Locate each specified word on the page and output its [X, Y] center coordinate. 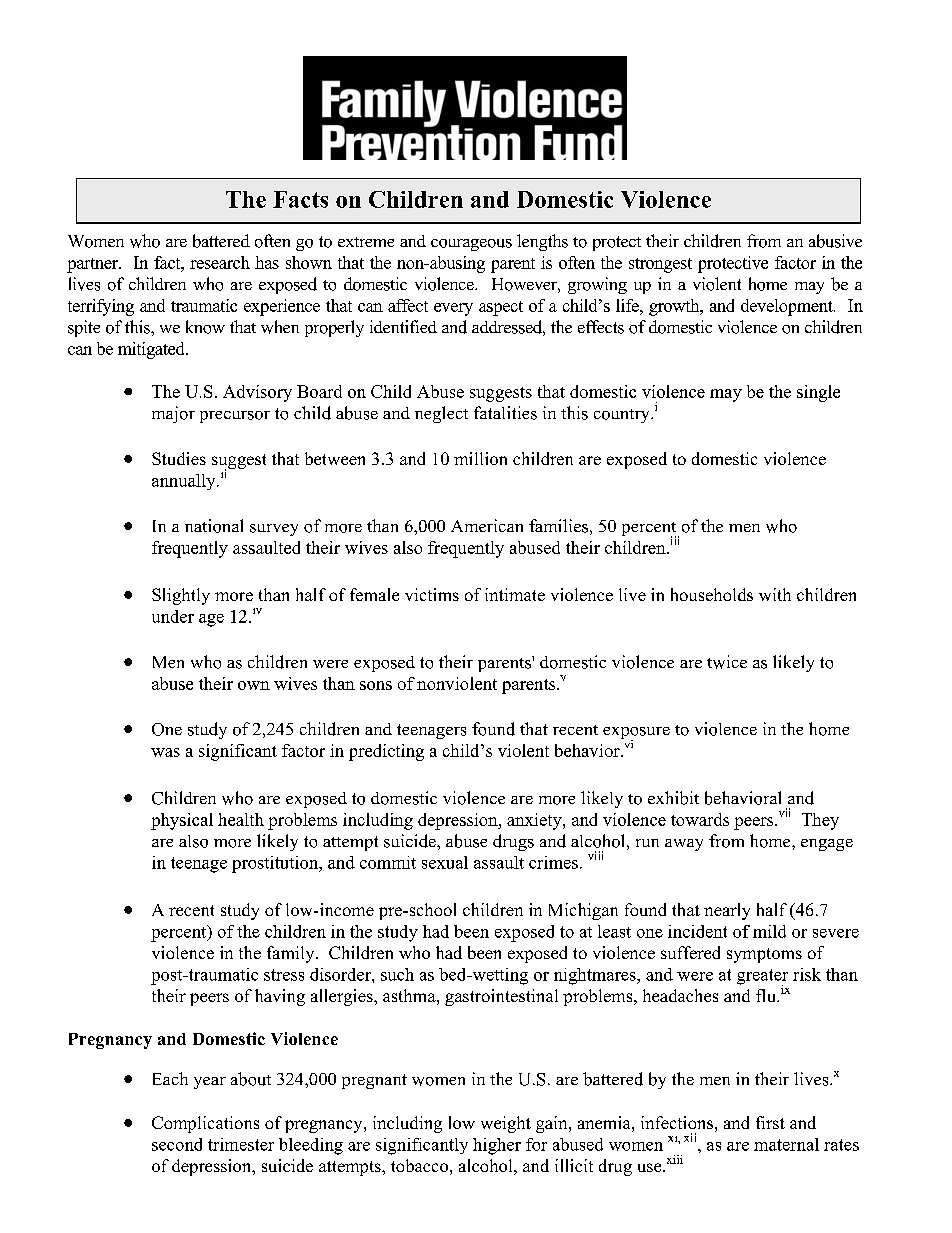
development [788, 307]
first [770, 1122]
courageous [471, 245]
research [220, 262]
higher [497, 1146]
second [177, 1144]
